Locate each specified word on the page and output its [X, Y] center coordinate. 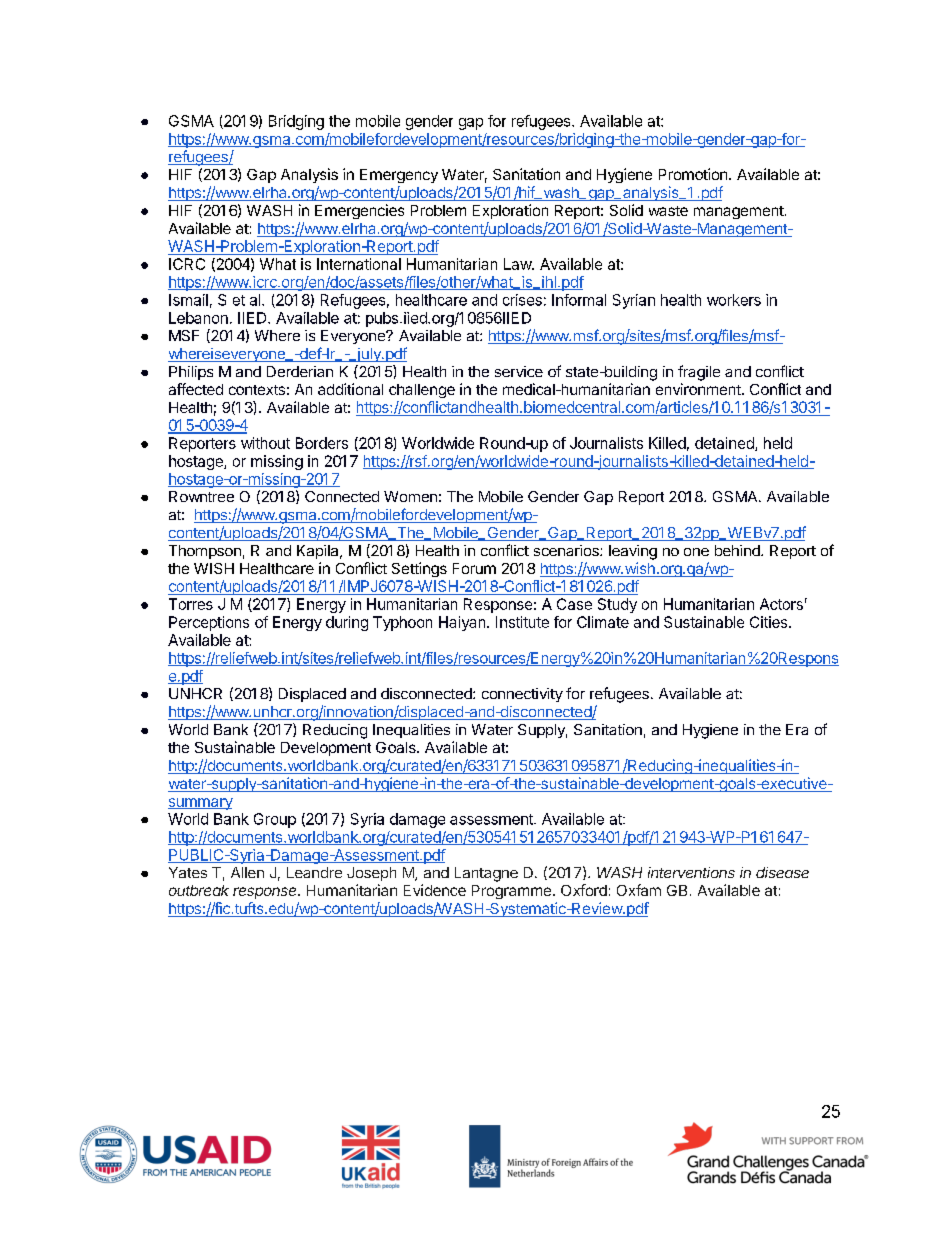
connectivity [522, 695]
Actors [781, 604]
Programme [513, 892]
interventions [691, 872]
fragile [699, 373]
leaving [633, 552]
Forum [474, 568]
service [519, 371]
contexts [257, 390]
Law [518, 264]
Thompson [205, 552]
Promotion [693, 174]
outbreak [199, 890]
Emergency [399, 176]
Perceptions [209, 623]
